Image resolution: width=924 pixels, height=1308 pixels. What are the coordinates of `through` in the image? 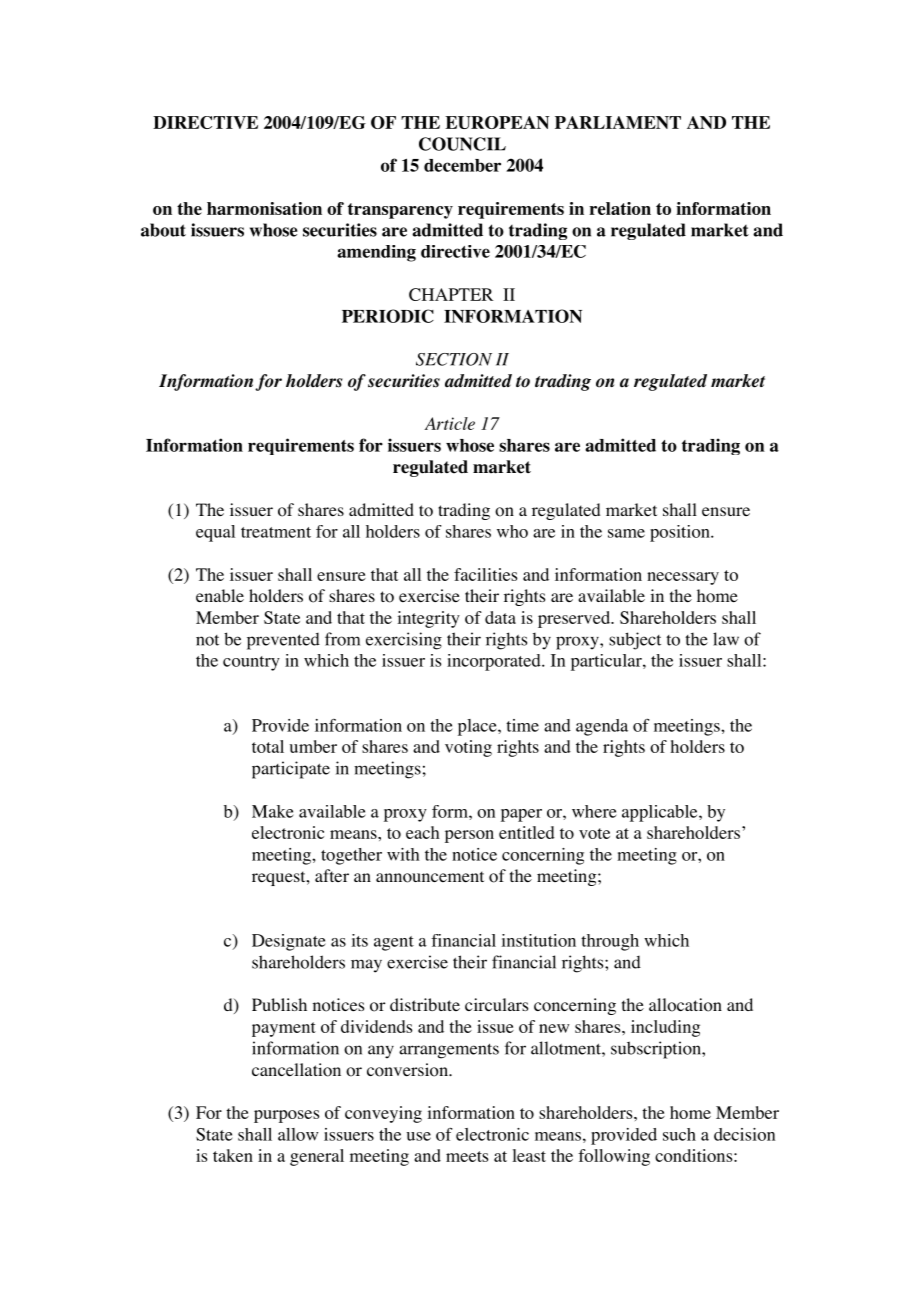 It's located at (610, 942).
